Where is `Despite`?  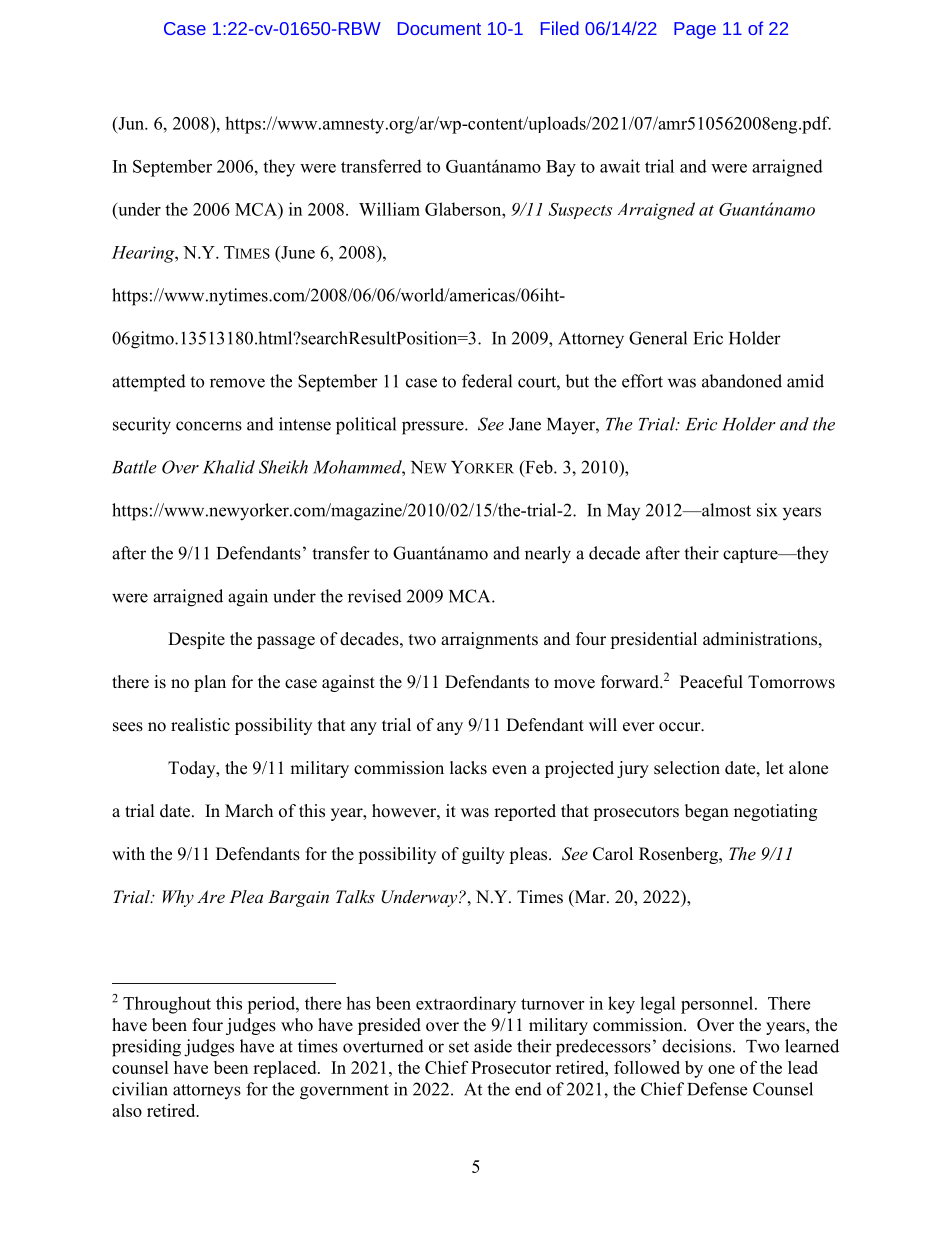 Despite is located at coordinates (196, 640).
